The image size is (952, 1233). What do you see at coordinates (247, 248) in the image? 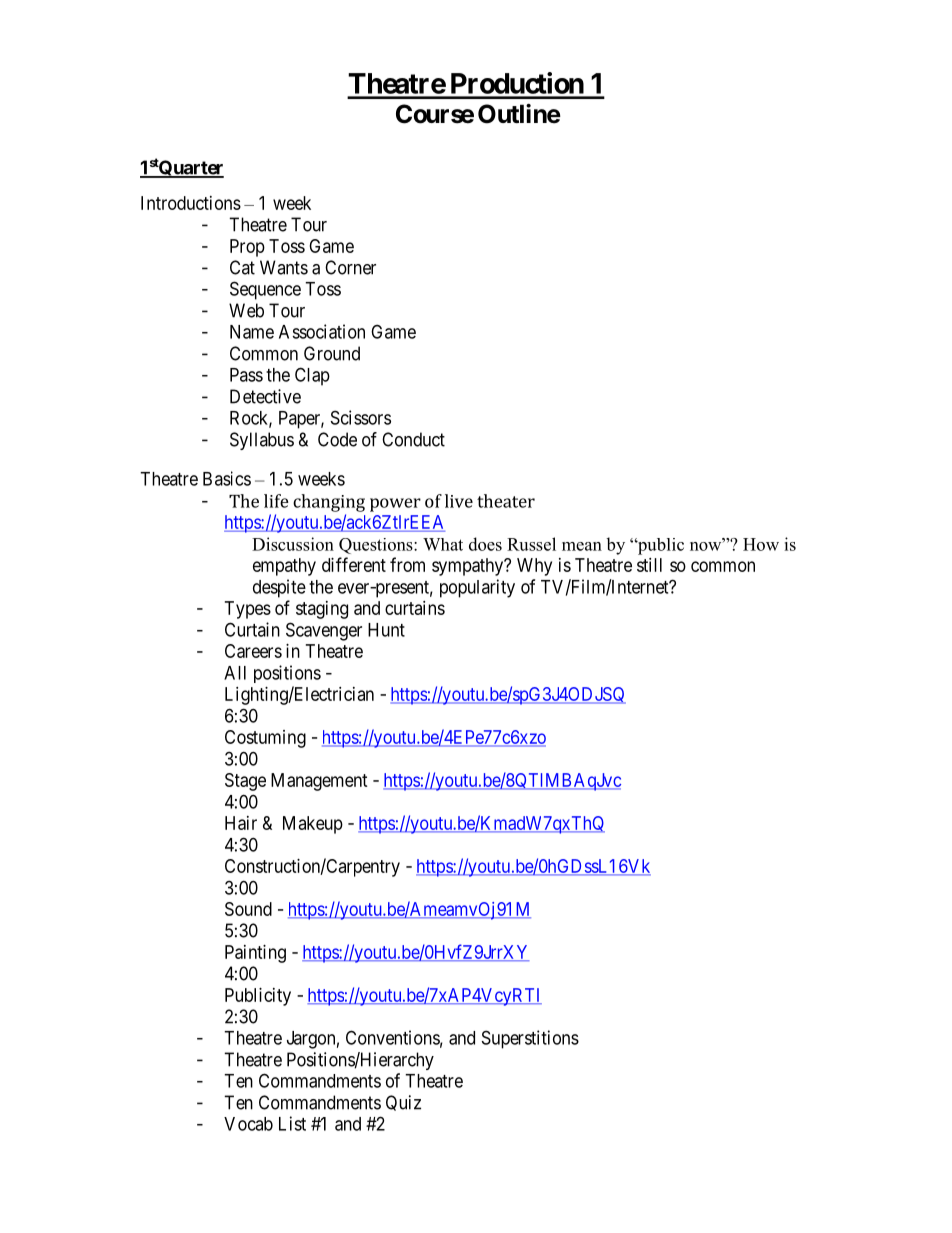
I see `Prop` at bounding box center [247, 248].
